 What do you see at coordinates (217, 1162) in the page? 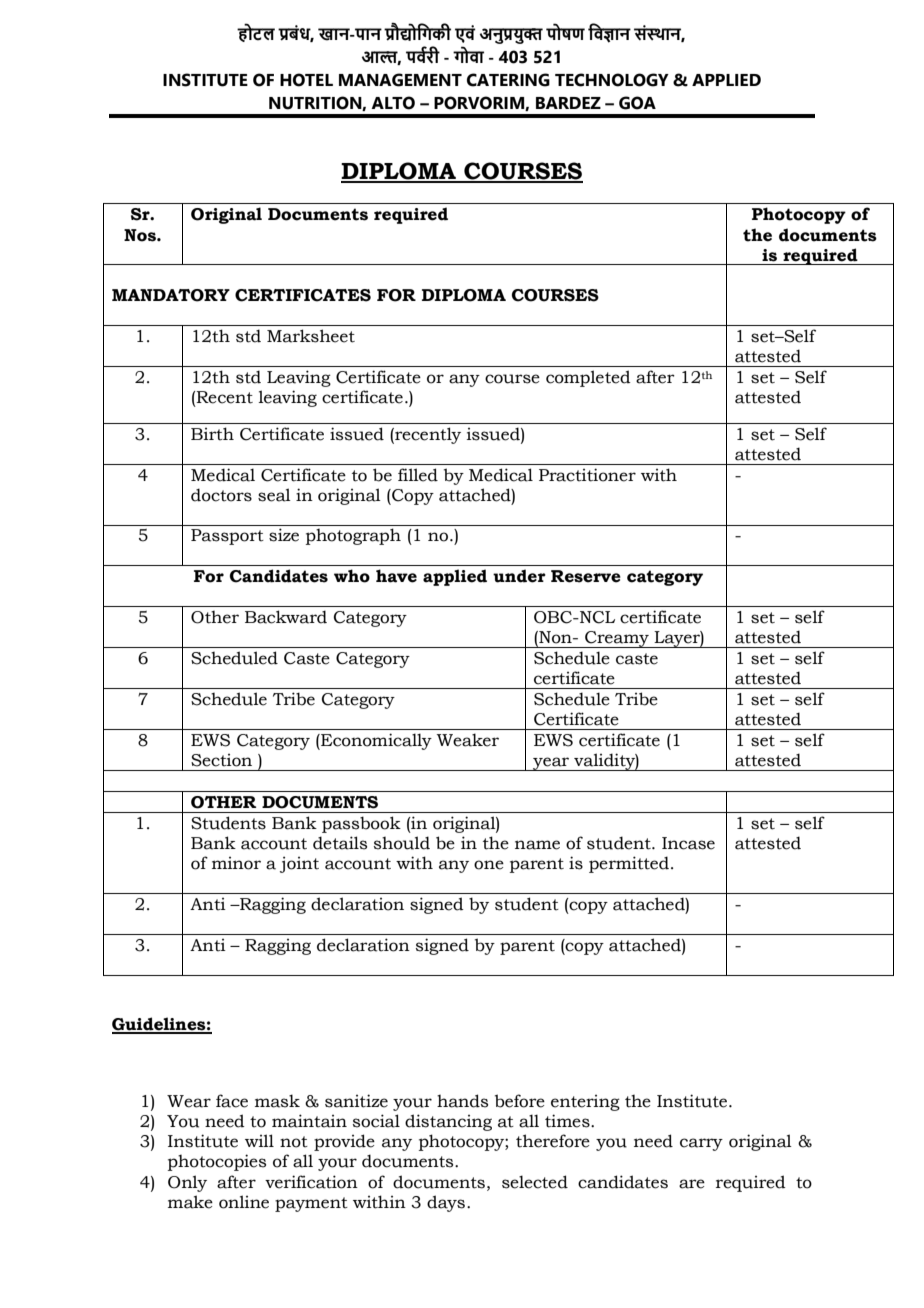
I see `photocopies` at bounding box center [217, 1162].
